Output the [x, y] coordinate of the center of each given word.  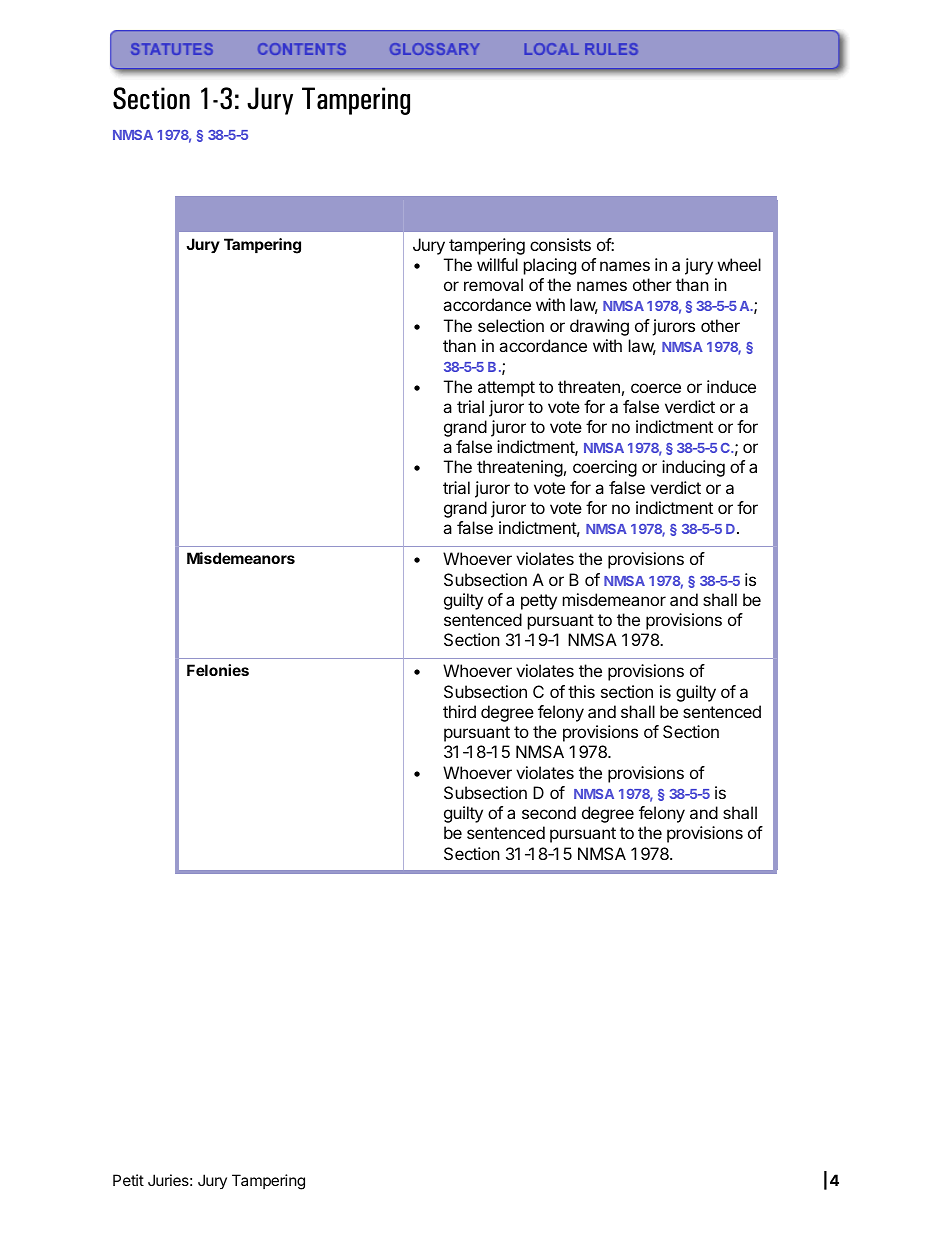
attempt [506, 389]
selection [511, 325]
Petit [128, 1180]
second [549, 812]
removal [493, 284]
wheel [739, 264]
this [581, 691]
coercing [605, 468]
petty [539, 602]
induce [731, 386]
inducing [693, 468]
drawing [599, 327]
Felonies [218, 670]
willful [497, 264]
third [459, 711]
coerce [656, 388]
